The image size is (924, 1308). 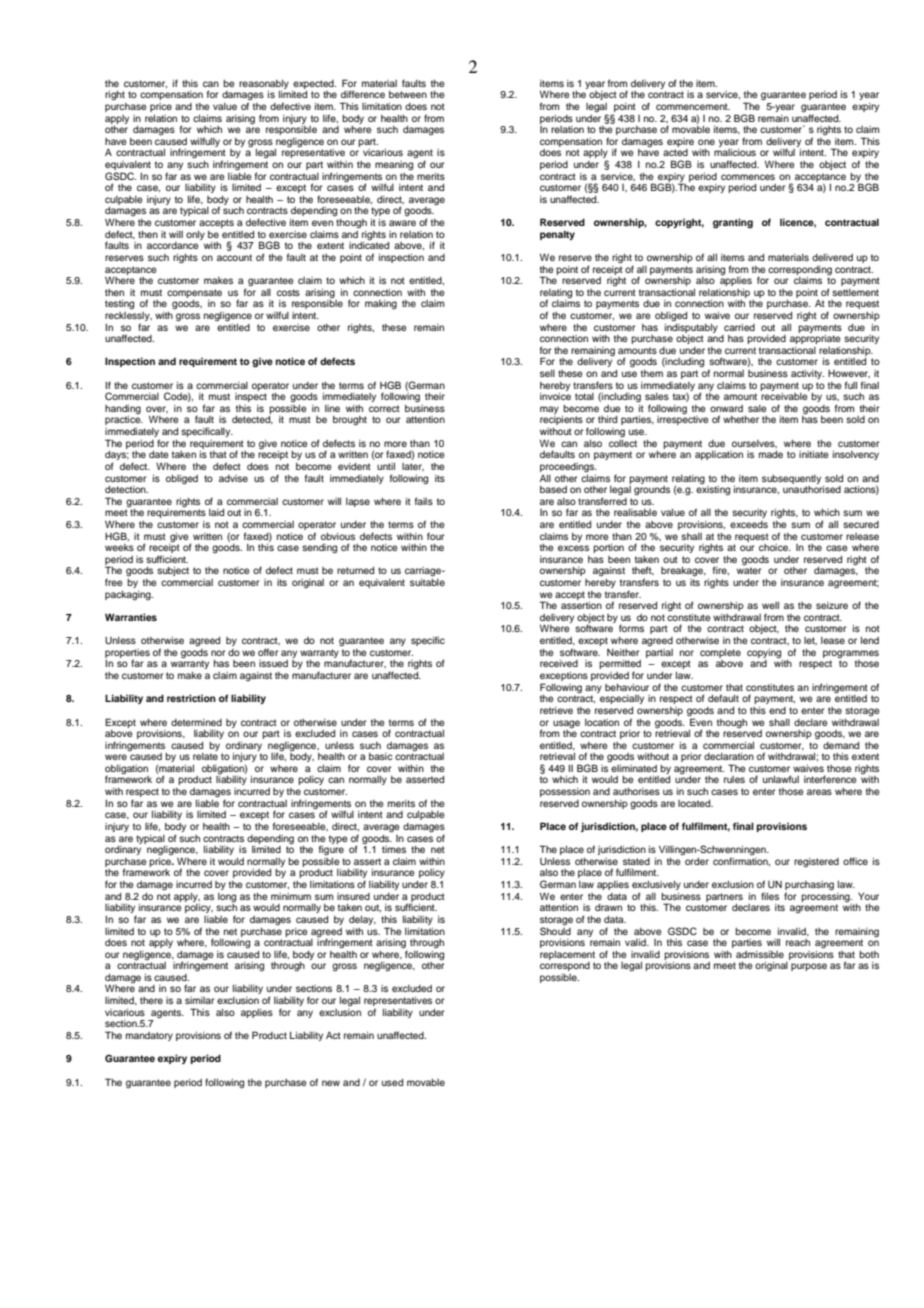 I want to click on activity, so click(x=807, y=374).
